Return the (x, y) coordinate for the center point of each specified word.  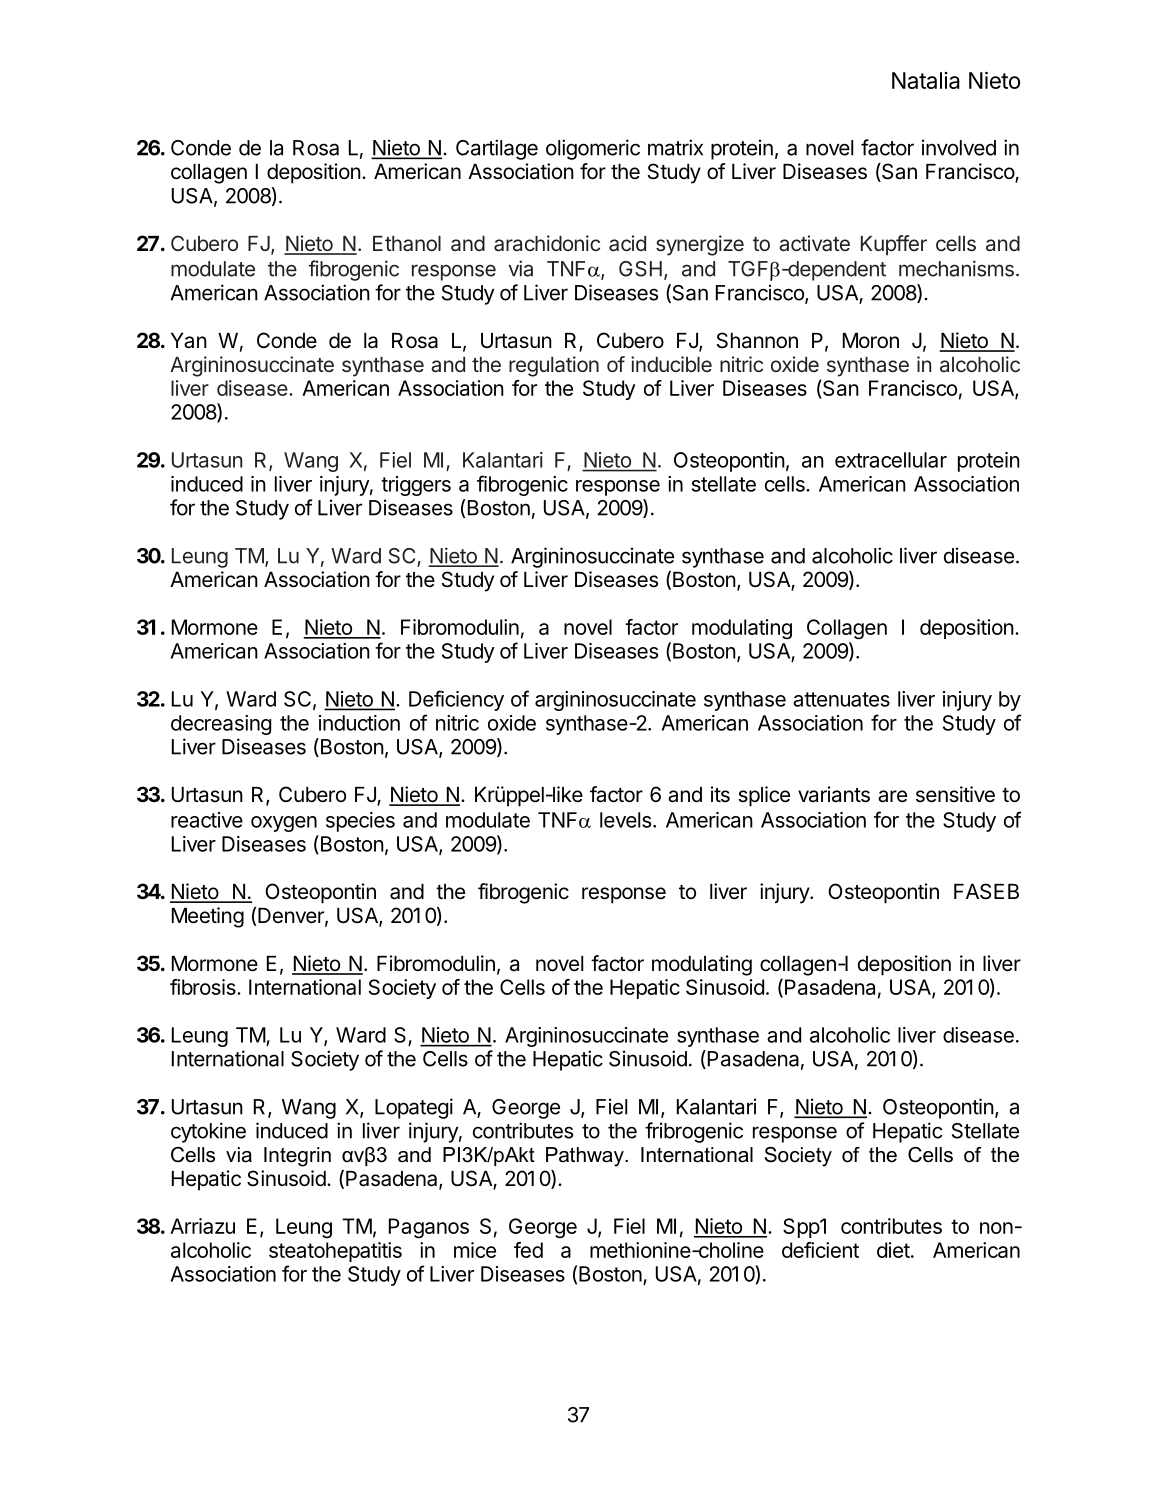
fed (528, 1250)
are (892, 796)
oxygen (284, 824)
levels (627, 820)
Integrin (297, 1157)
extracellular (891, 460)
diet (893, 1250)
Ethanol (407, 244)
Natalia (926, 80)
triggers (416, 486)
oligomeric (593, 149)
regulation (554, 366)
